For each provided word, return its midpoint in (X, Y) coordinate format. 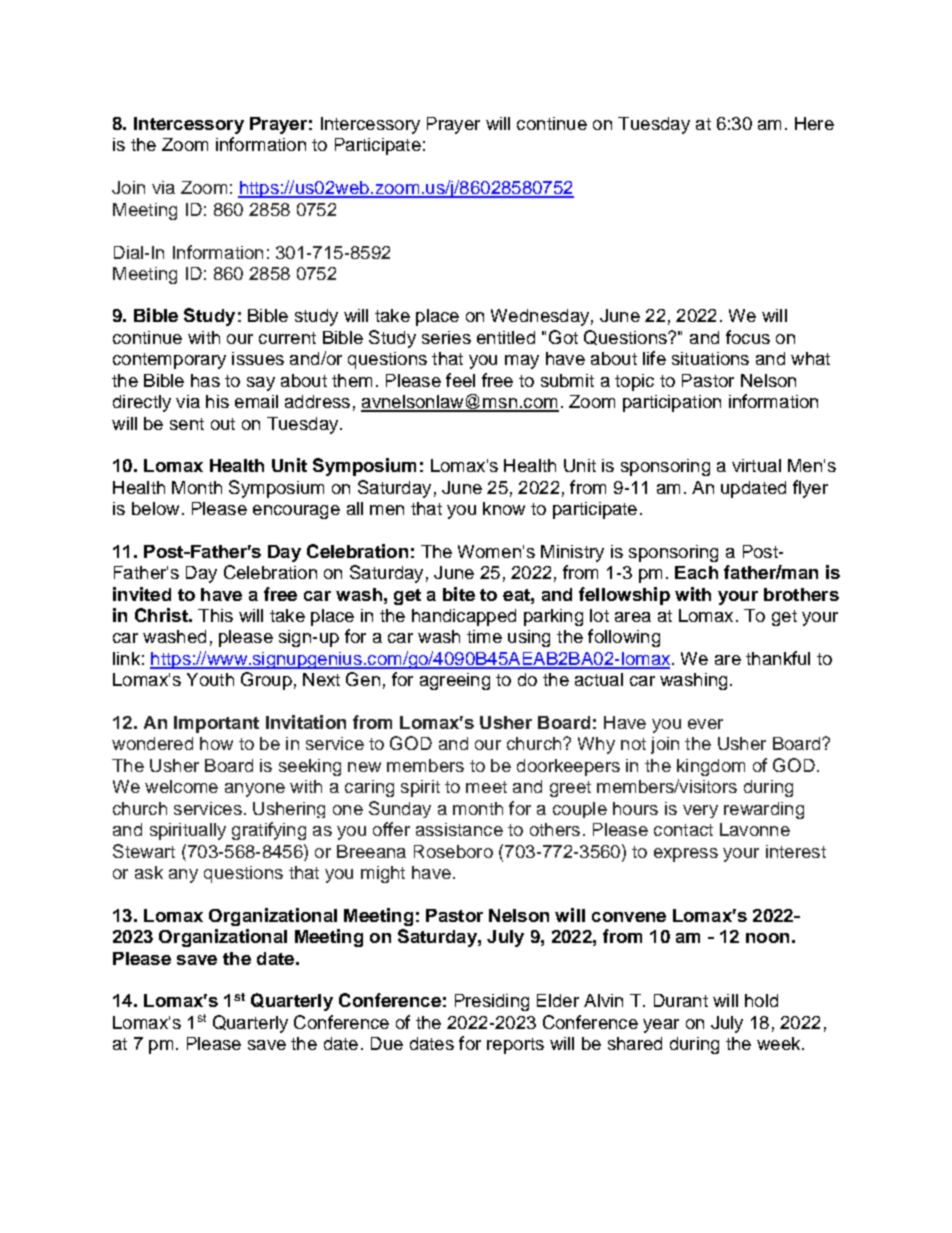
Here (814, 123)
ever (705, 724)
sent (187, 424)
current (287, 338)
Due (387, 1043)
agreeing (455, 681)
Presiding (492, 1002)
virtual (756, 465)
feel (460, 380)
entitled (506, 337)
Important (216, 724)
